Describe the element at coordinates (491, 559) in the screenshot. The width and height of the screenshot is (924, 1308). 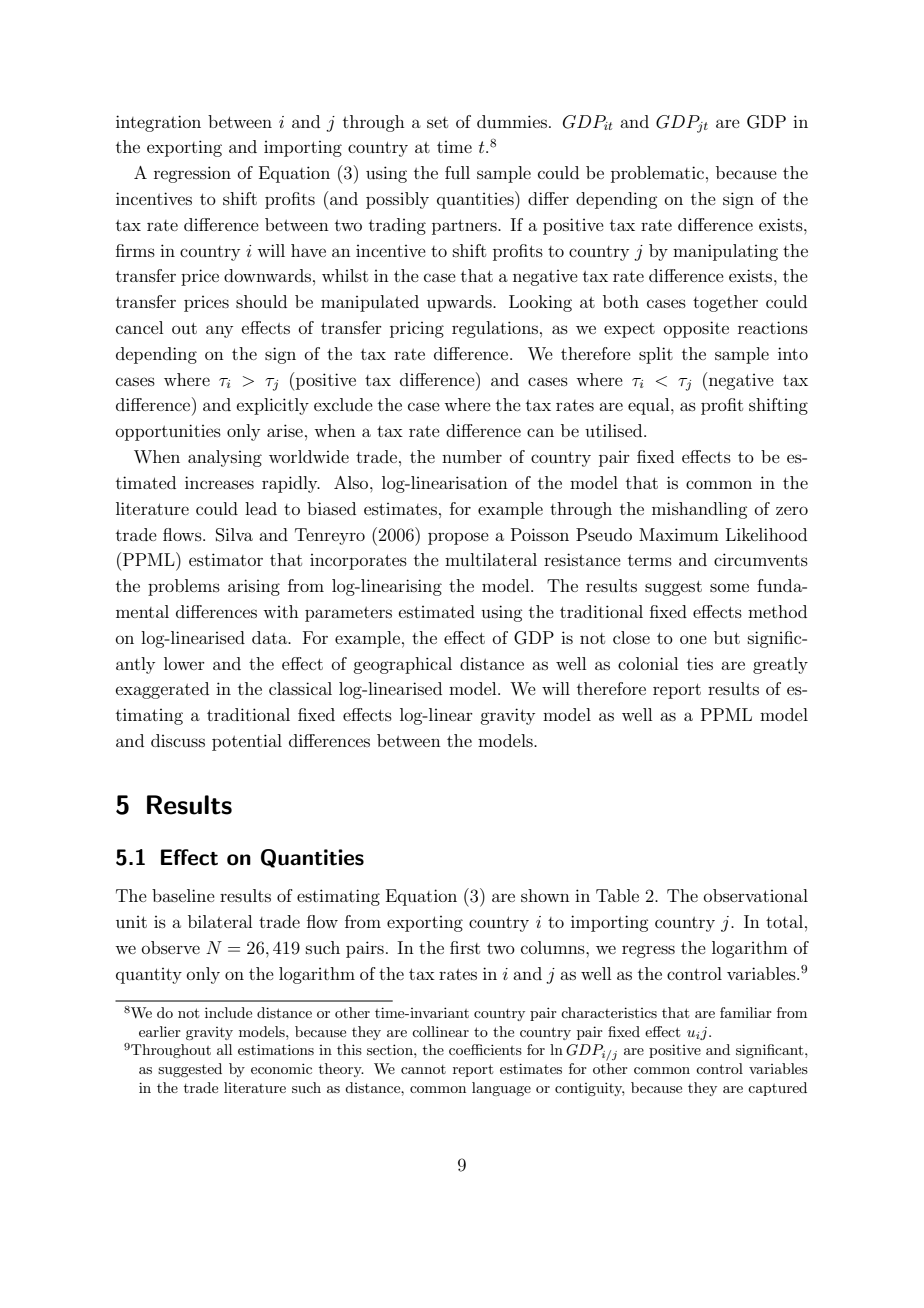
I see `multilateral` at that location.
